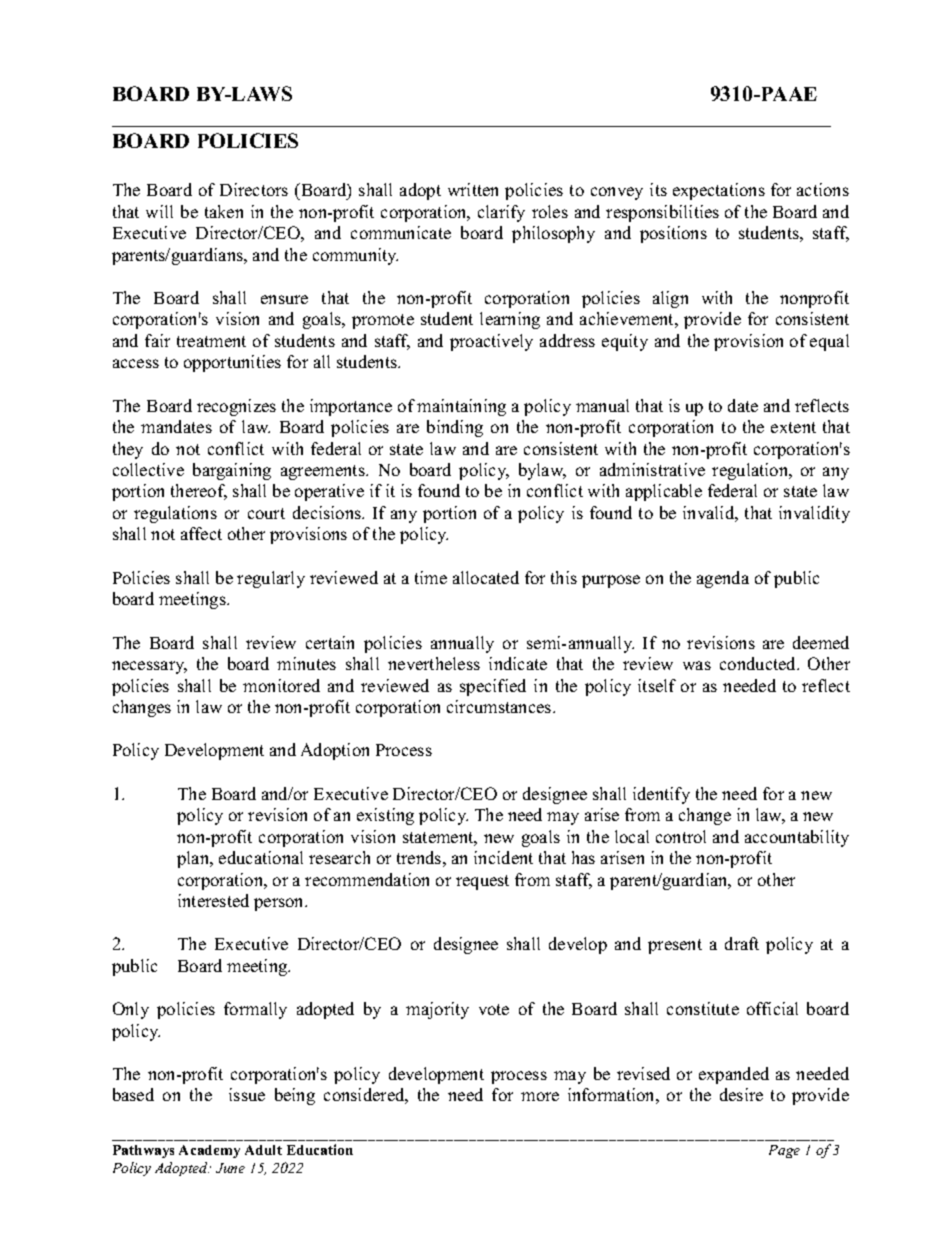 The width and height of the screenshot is (952, 1233). Describe the element at coordinates (719, 191) in the screenshot. I see `expectations` at that location.
